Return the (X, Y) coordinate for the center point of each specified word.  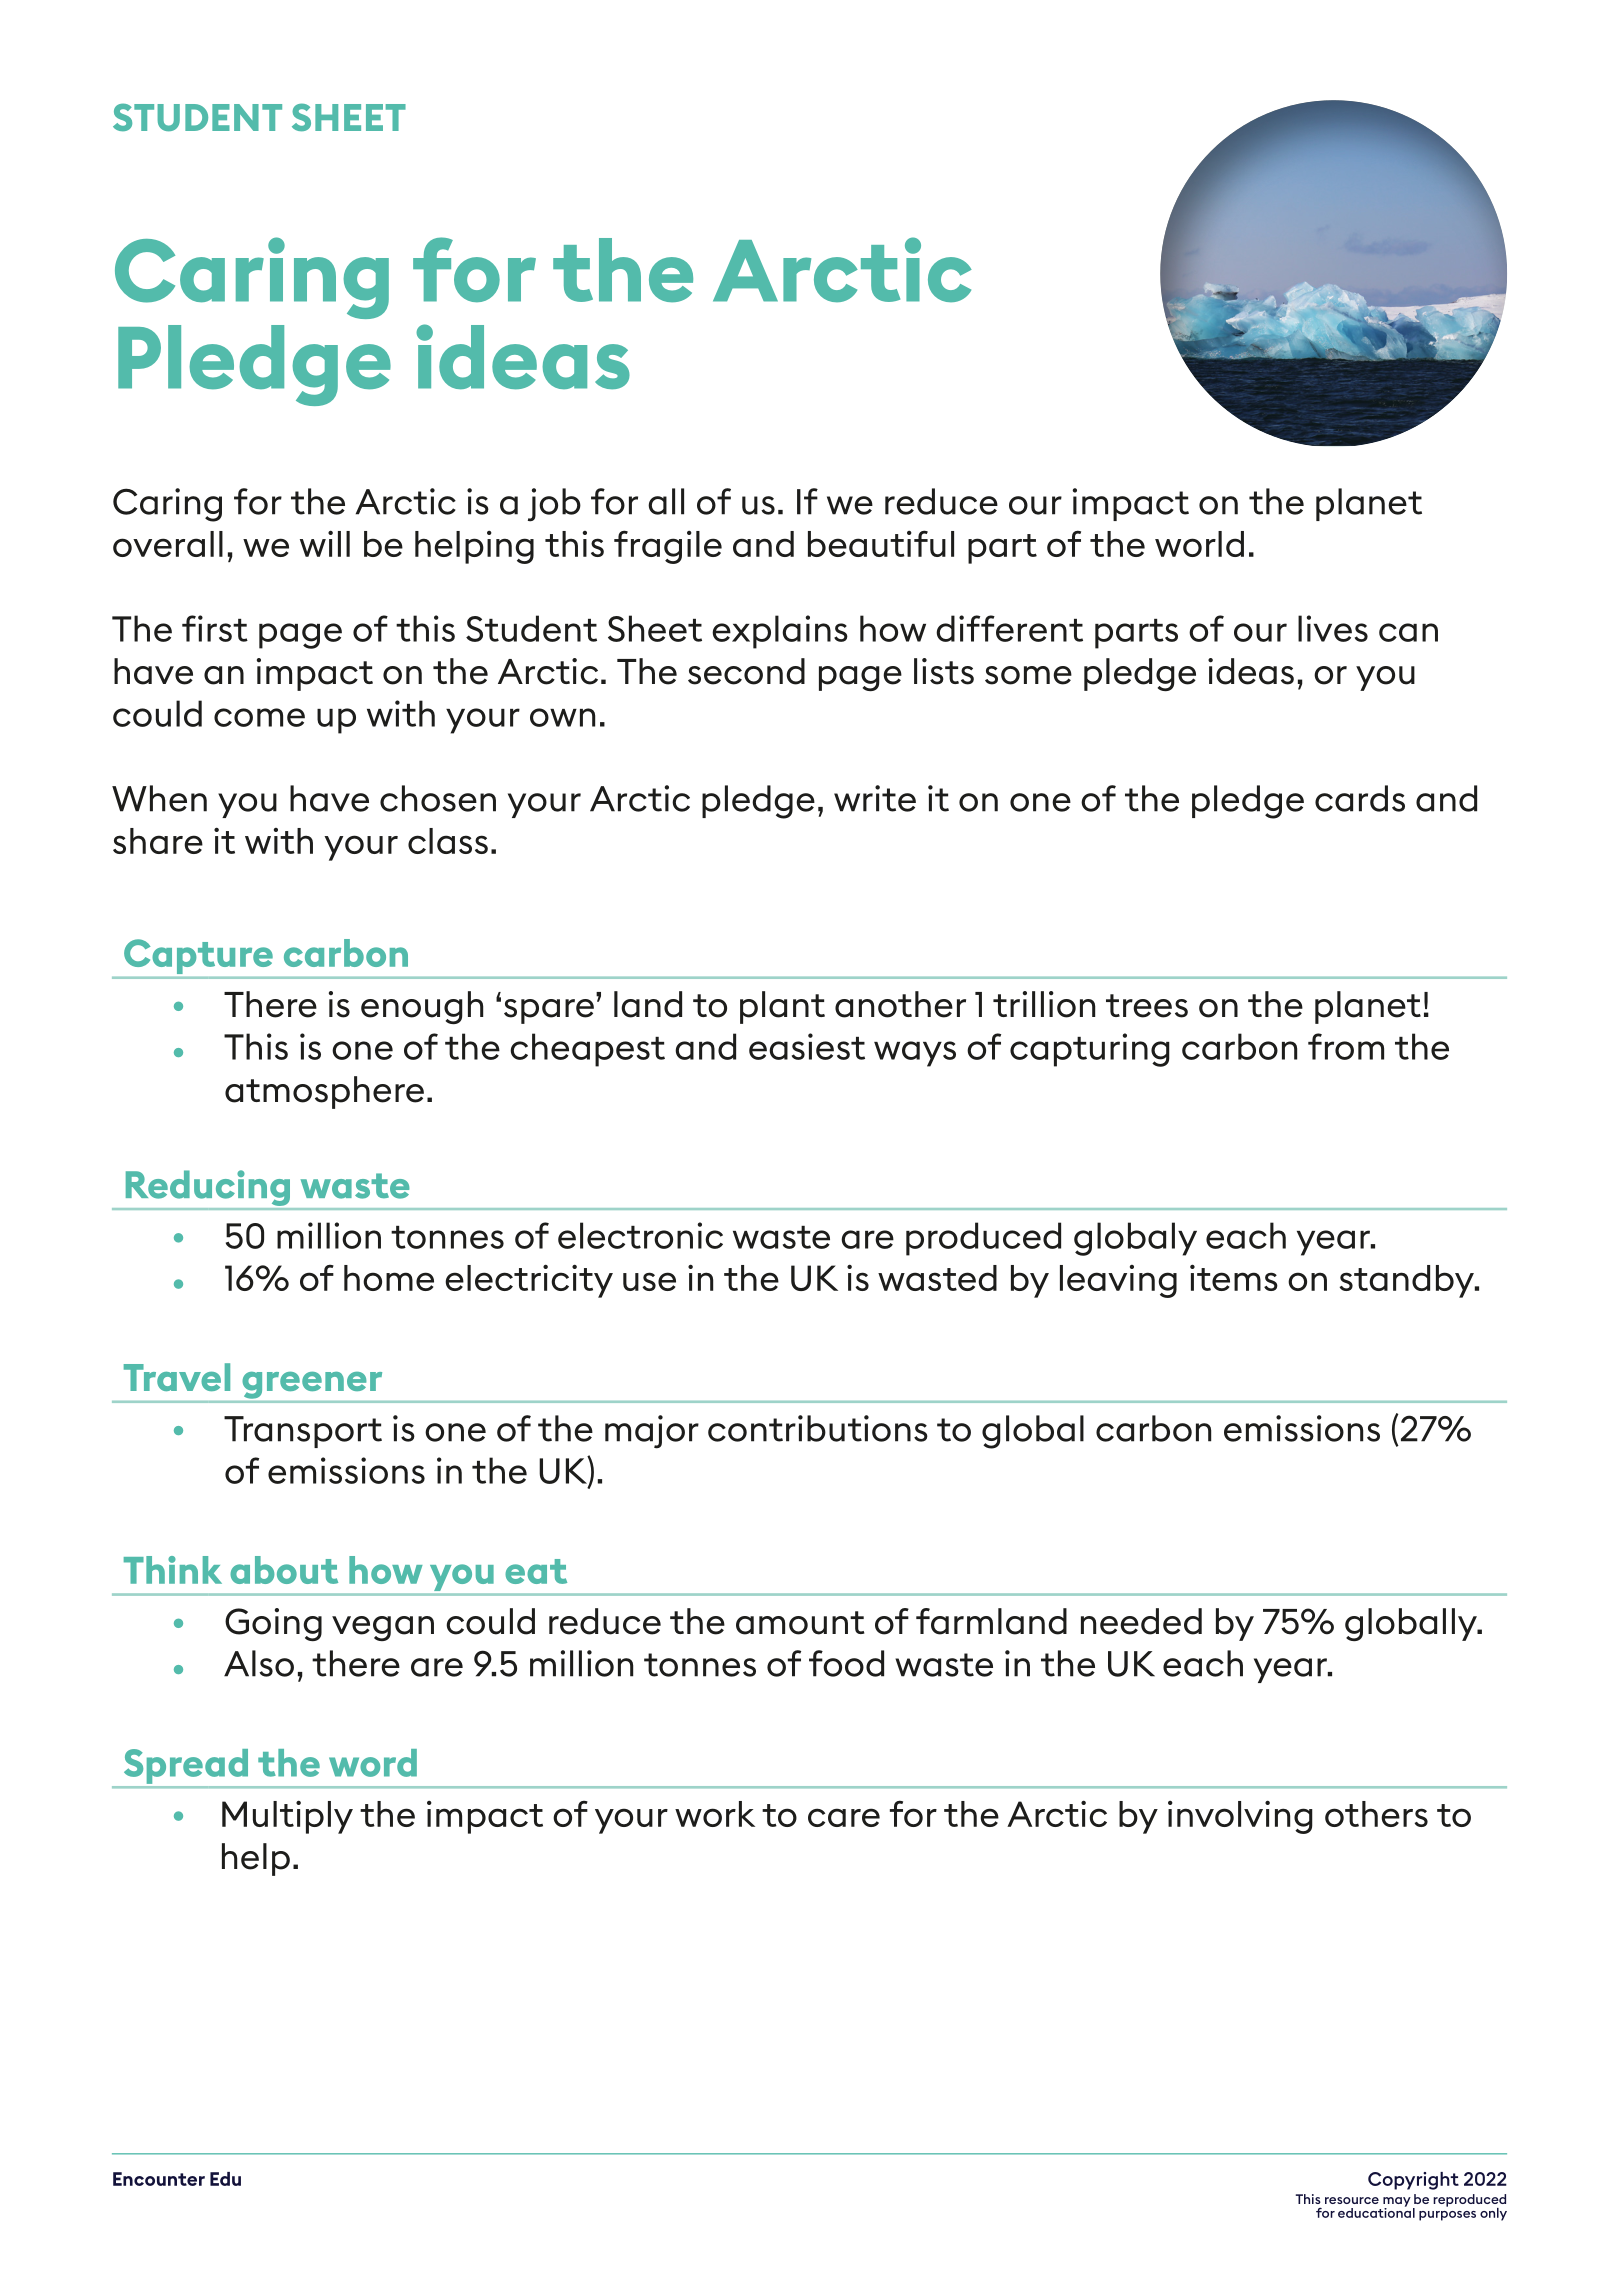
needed (1141, 1621)
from (1346, 1046)
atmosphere (324, 1092)
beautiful (881, 543)
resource (1352, 2200)
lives (1333, 628)
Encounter (159, 2179)
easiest (807, 1046)
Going (273, 1624)
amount (800, 1623)
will (325, 543)
